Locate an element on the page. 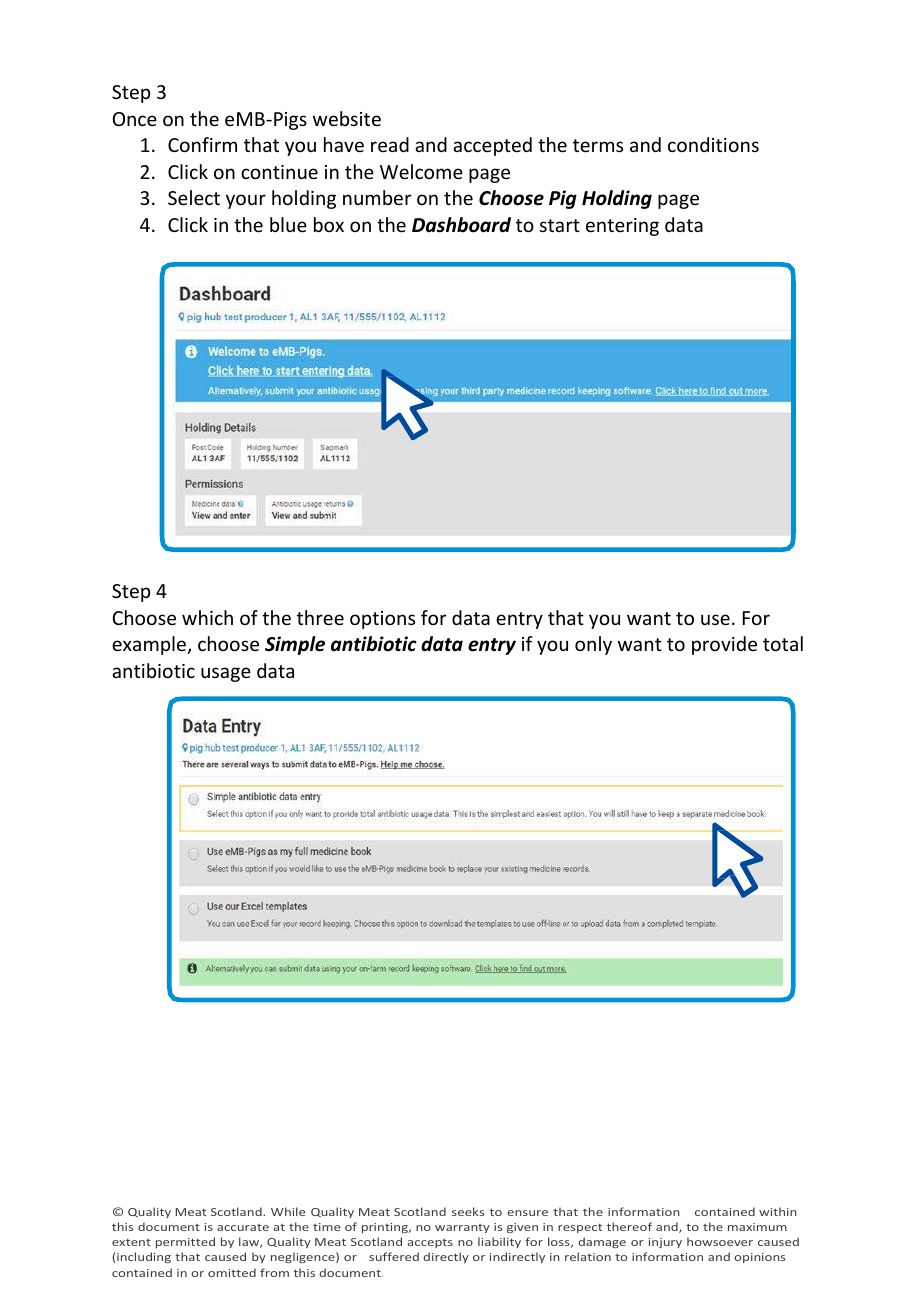 The height and width of the document is (1308, 924). options is located at coordinates (382, 620).
